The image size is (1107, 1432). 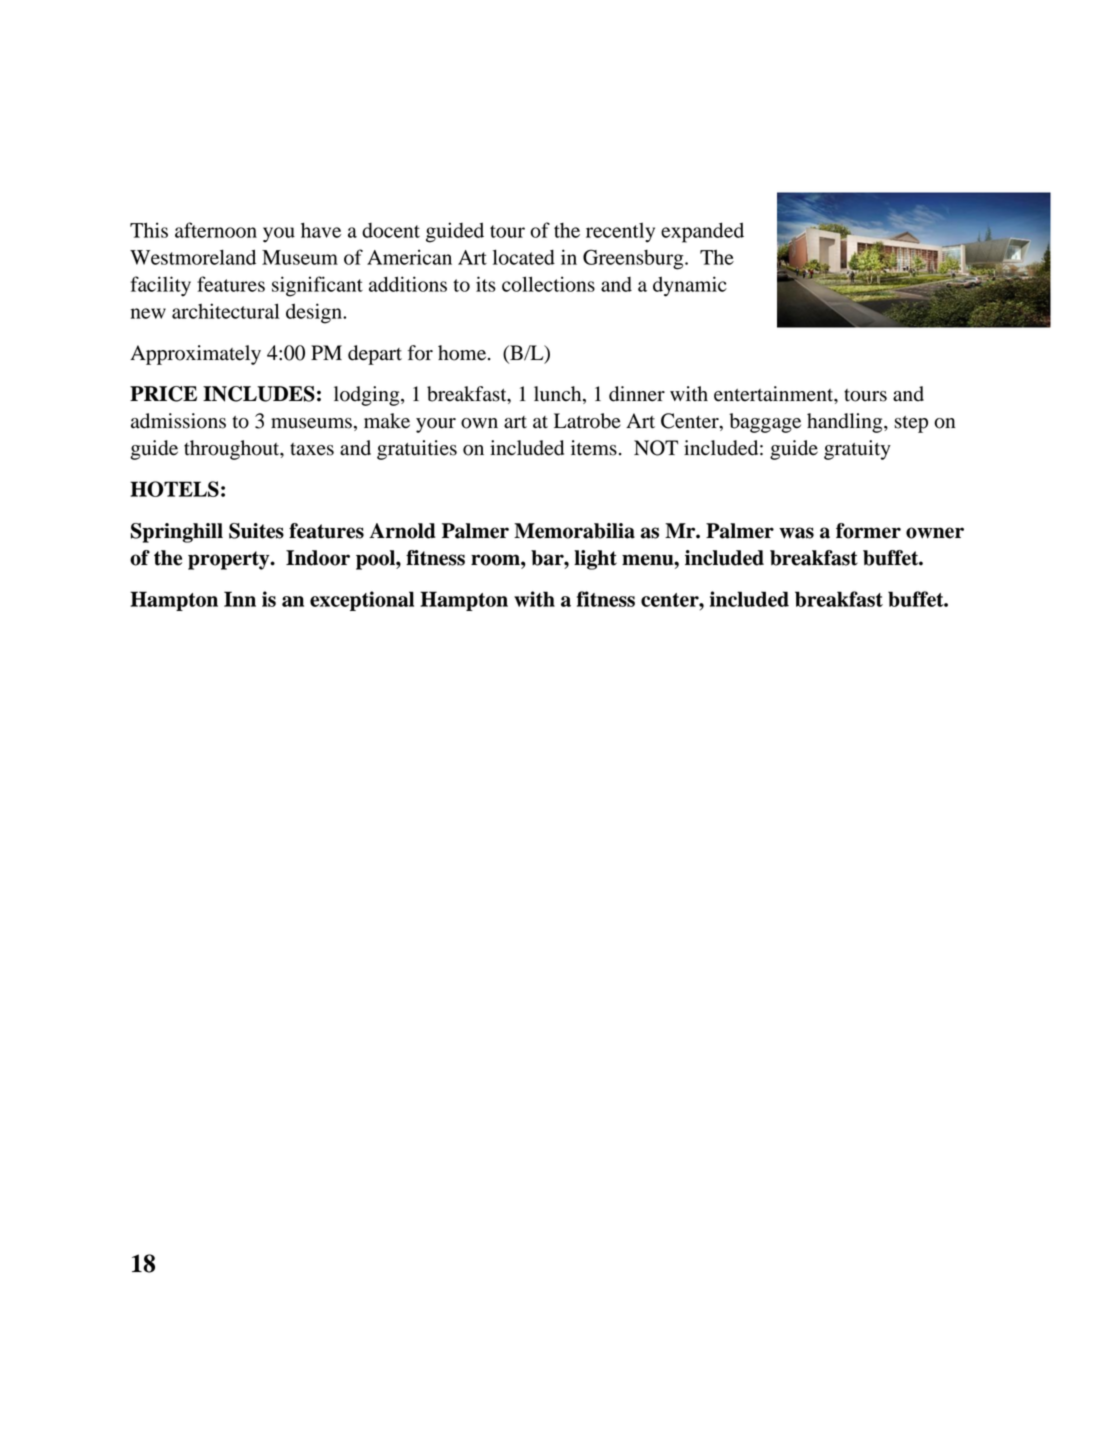 I want to click on expanded, so click(x=702, y=232).
